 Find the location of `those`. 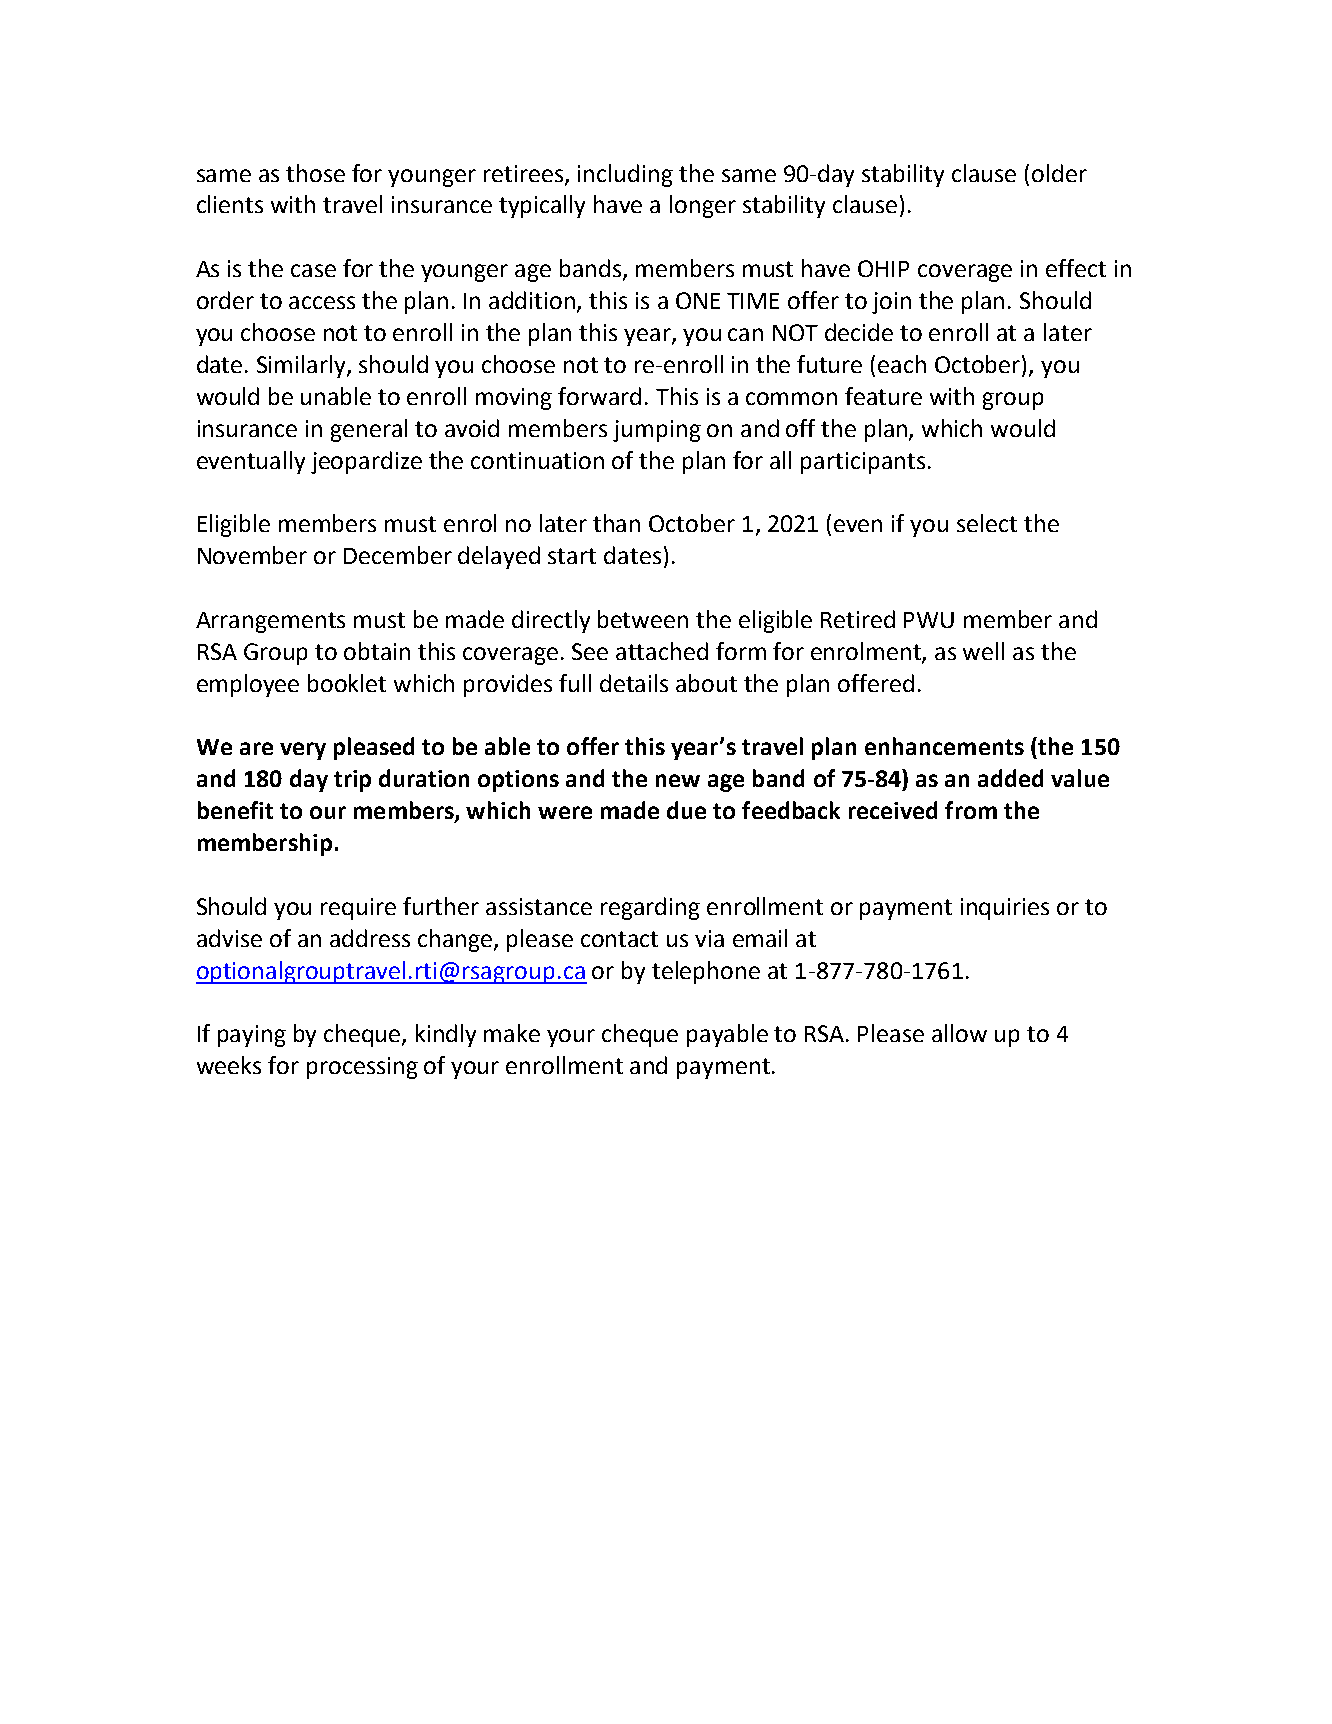

those is located at coordinates (315, 173).
